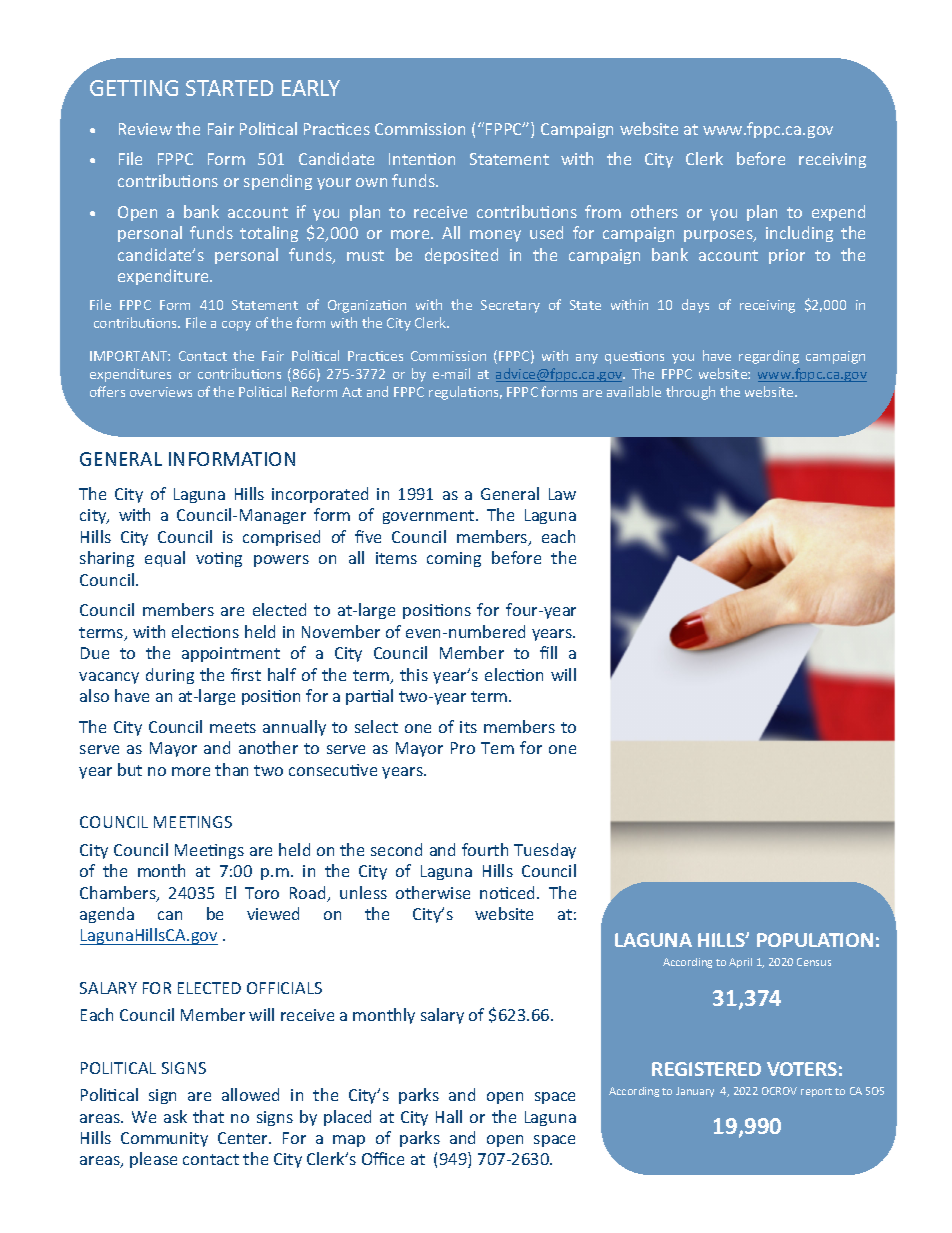 The width and height of the screenshot is (952, 1233). Describe the element at coordinates (231, 654) in the screenshot. I see `appointment` at that location.
